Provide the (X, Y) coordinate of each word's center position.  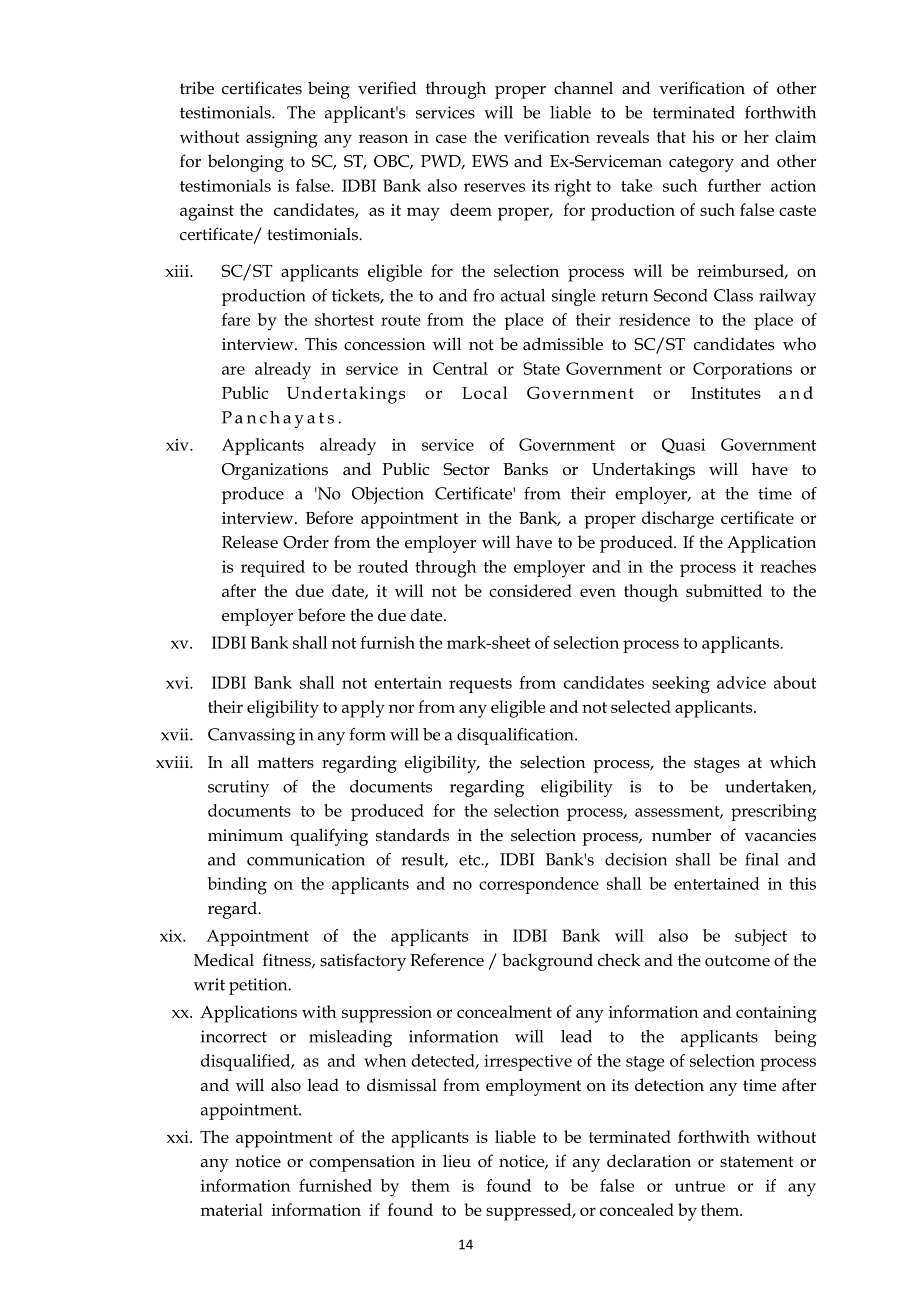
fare (236, 319)
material (232, 1209)
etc (470, 860)
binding (237, 886)
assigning (282, 139)
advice (741, 682)
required (273, 568)
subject (761, 937)
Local (484, 392)
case (451, 138)
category (701, 164)
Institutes (726, 393)
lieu (457, 1161)
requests (480, 685)
